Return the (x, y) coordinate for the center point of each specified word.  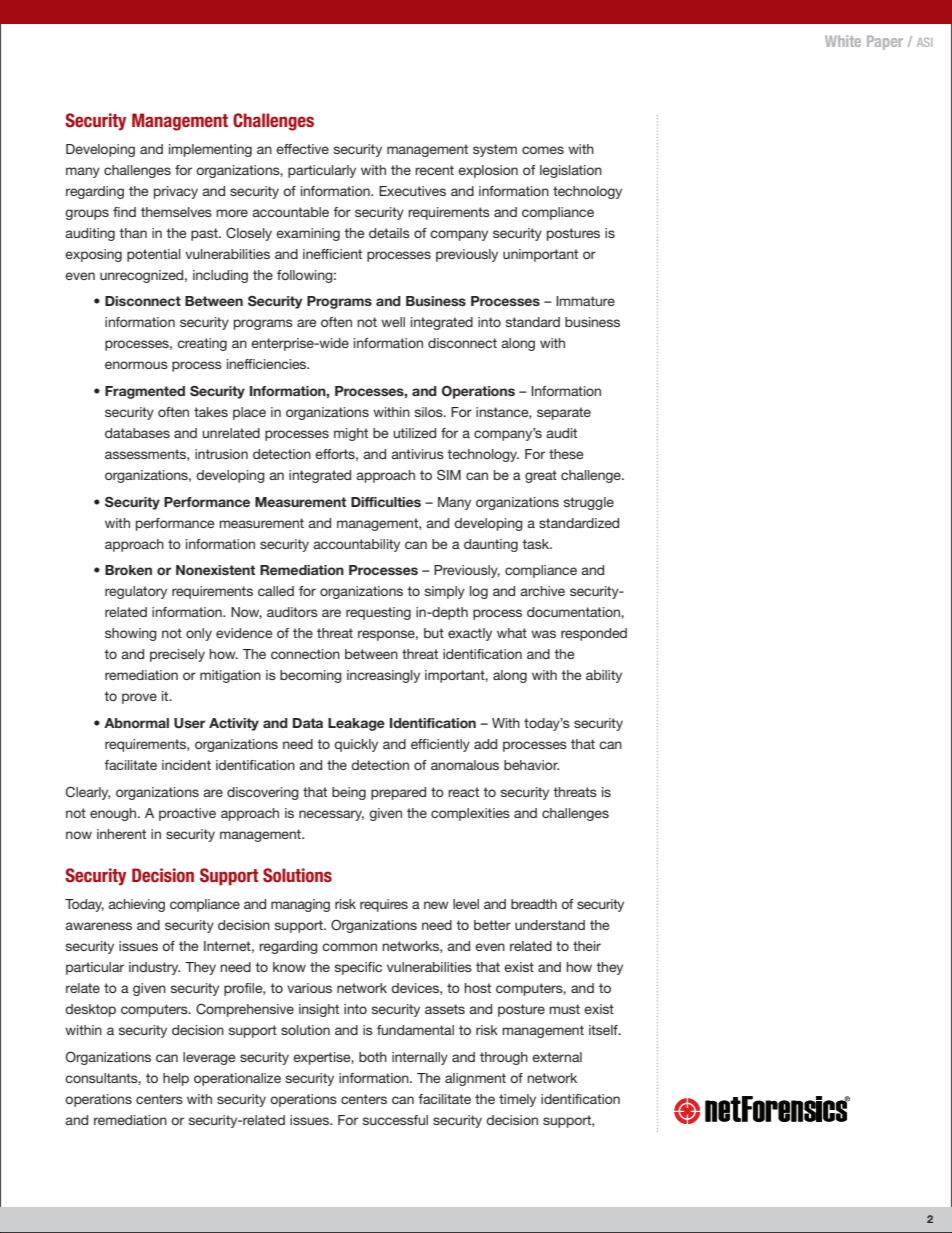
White (843, 41)
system (495, 150)
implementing (210, 150)
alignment (475, 1079)
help (176, 1079)
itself (604, 1030)
